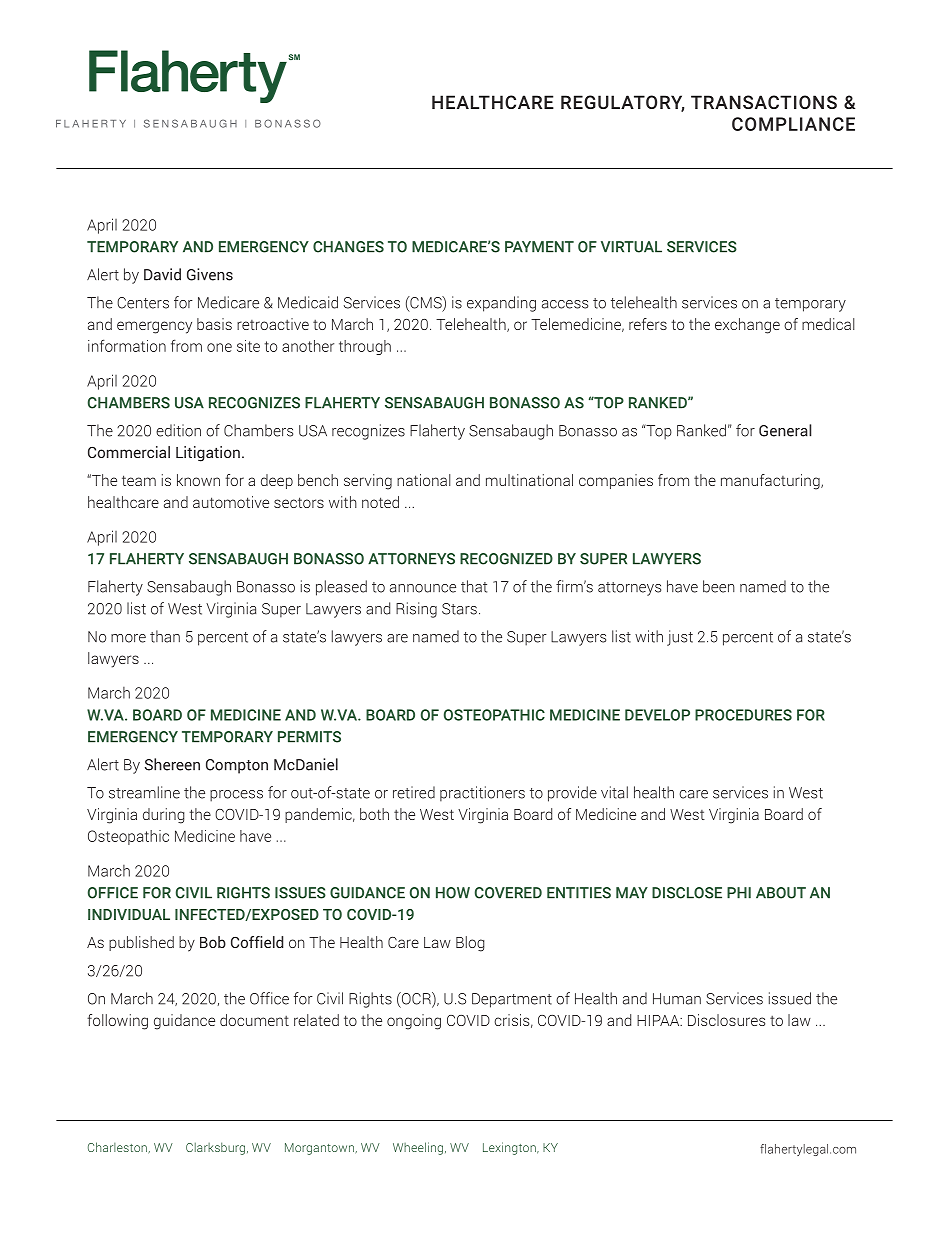  I want to click on Wheeling, so click(419, 1148).
